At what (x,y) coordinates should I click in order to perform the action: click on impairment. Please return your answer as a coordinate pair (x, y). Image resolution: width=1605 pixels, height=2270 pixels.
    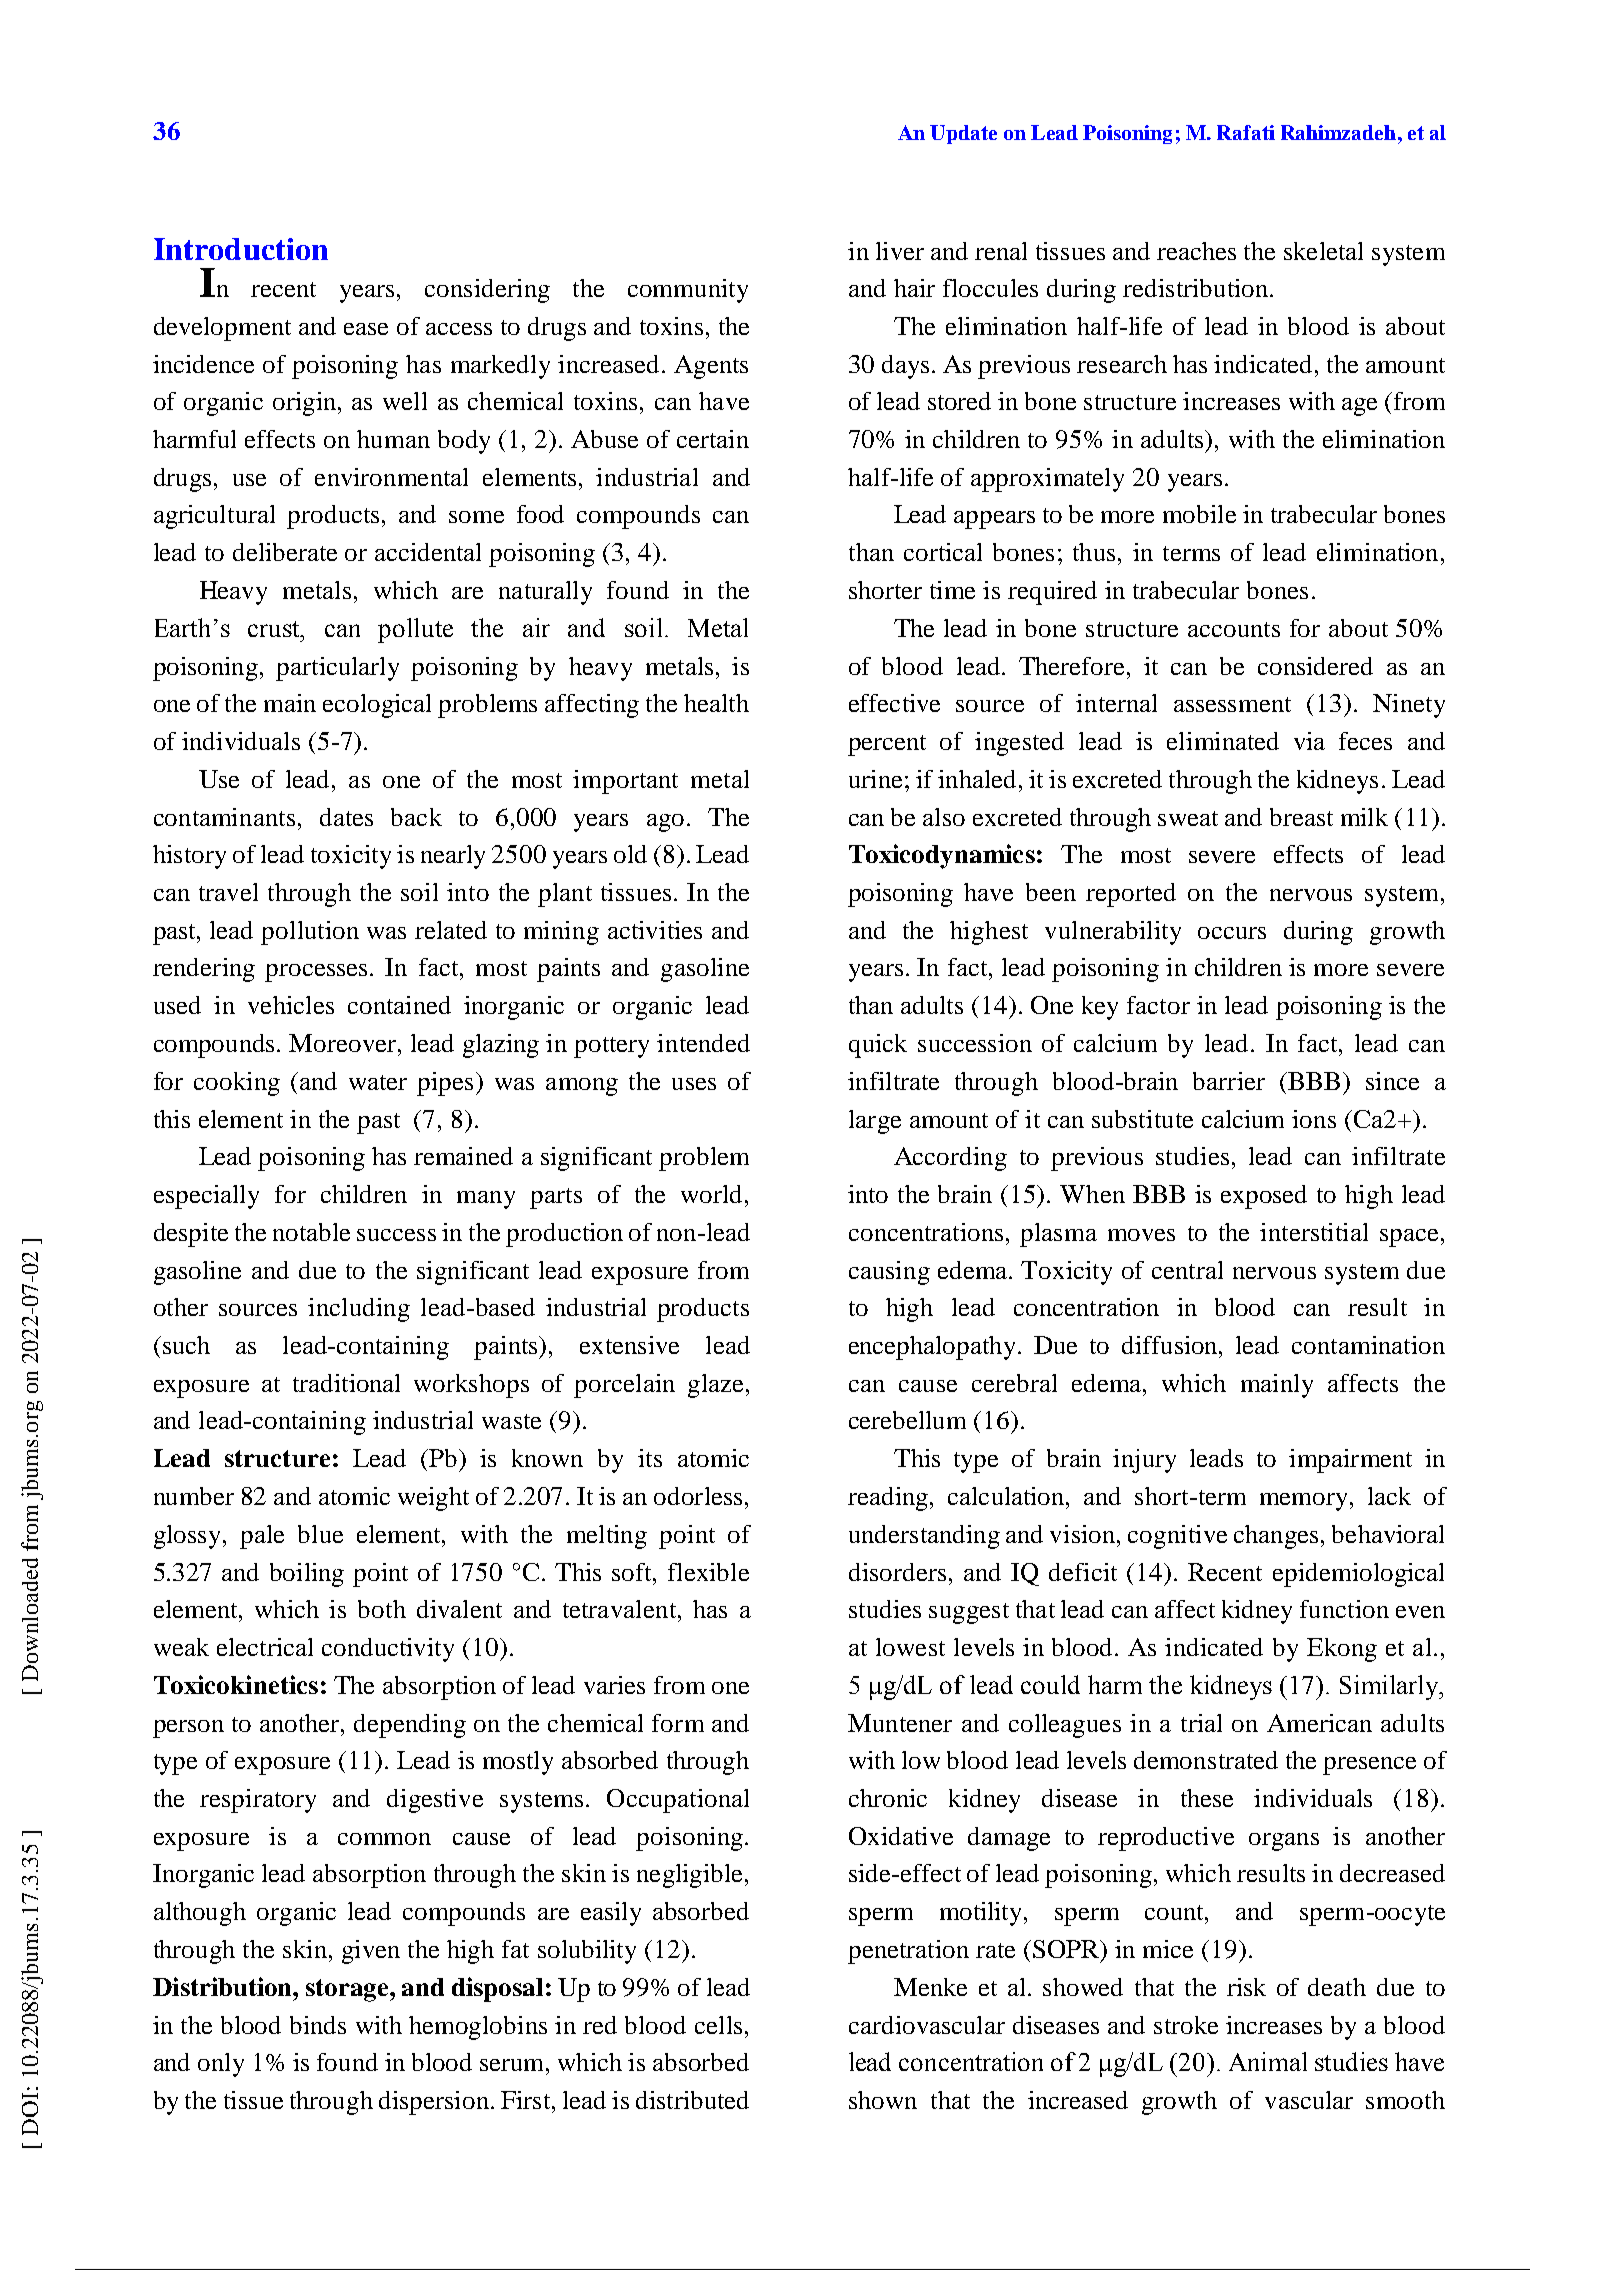
    Looking at the image, I should click on (1350, 1461).
